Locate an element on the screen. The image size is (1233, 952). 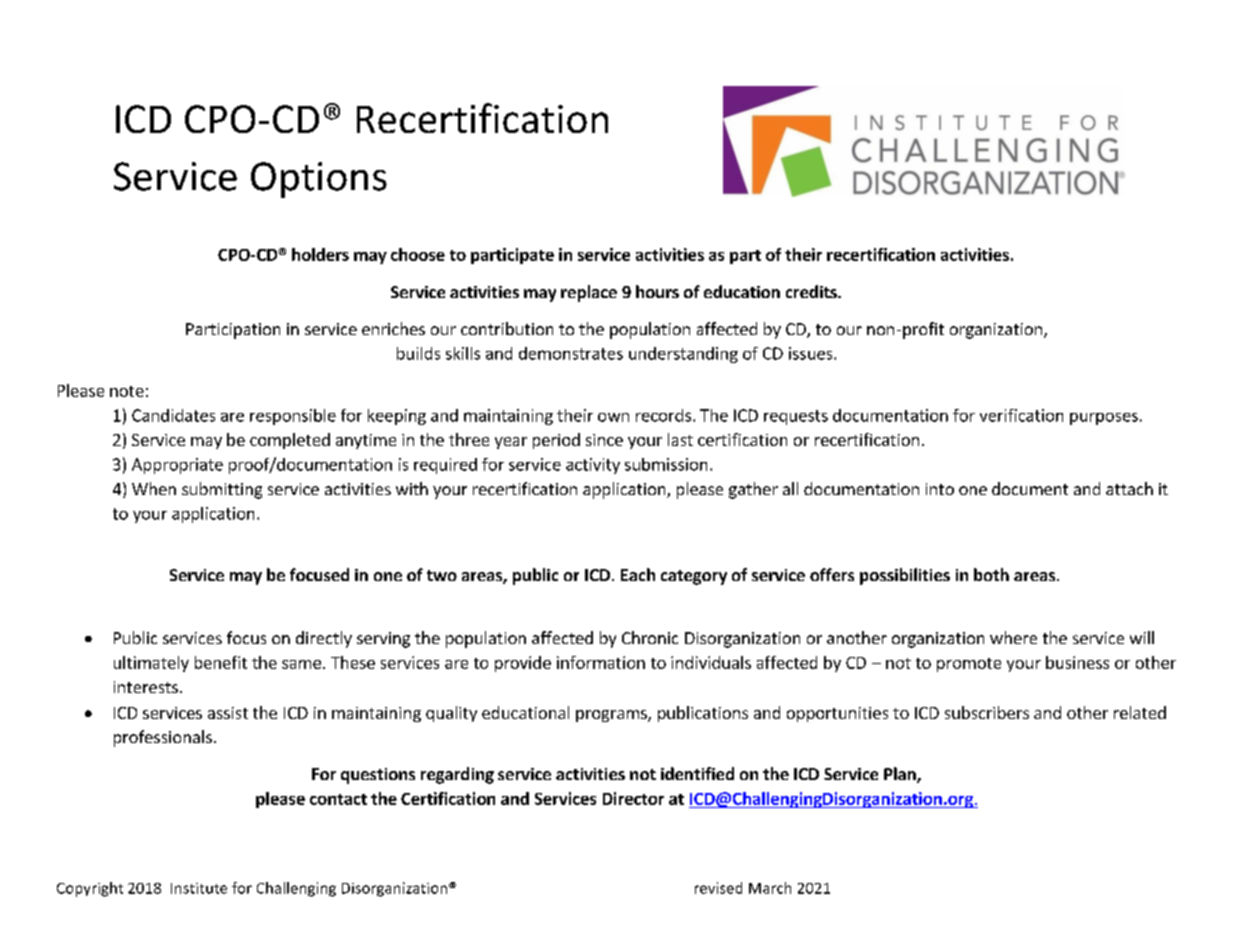
Candidates is located at coordinates (173, 415).
